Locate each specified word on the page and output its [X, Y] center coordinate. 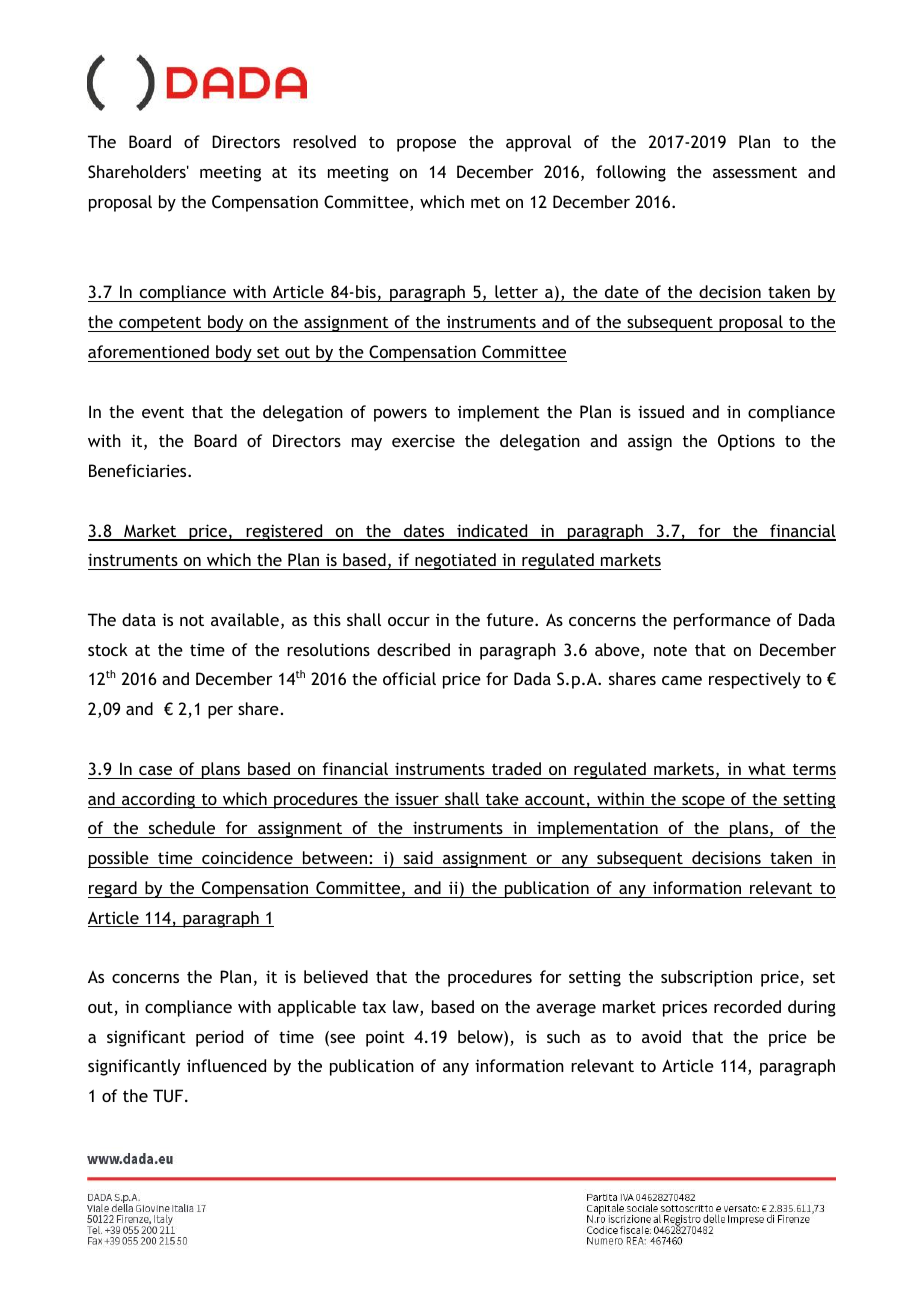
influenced [226, 1065]
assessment [755, 172]
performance [722, 621]
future [511, 619]
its [307, 171]
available [245, 619]
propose [426, 145]
